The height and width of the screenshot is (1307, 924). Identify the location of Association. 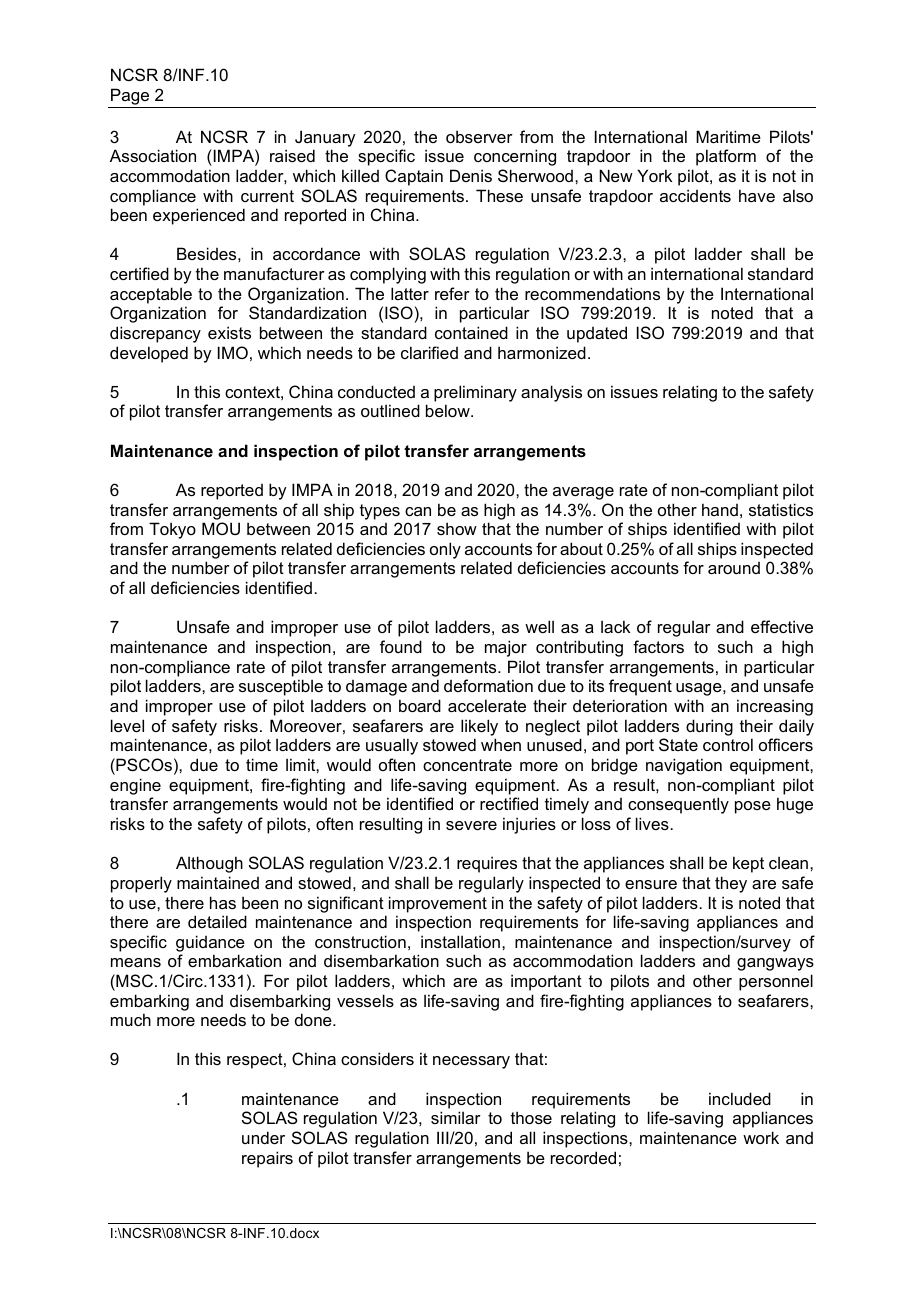
(153, 155).
